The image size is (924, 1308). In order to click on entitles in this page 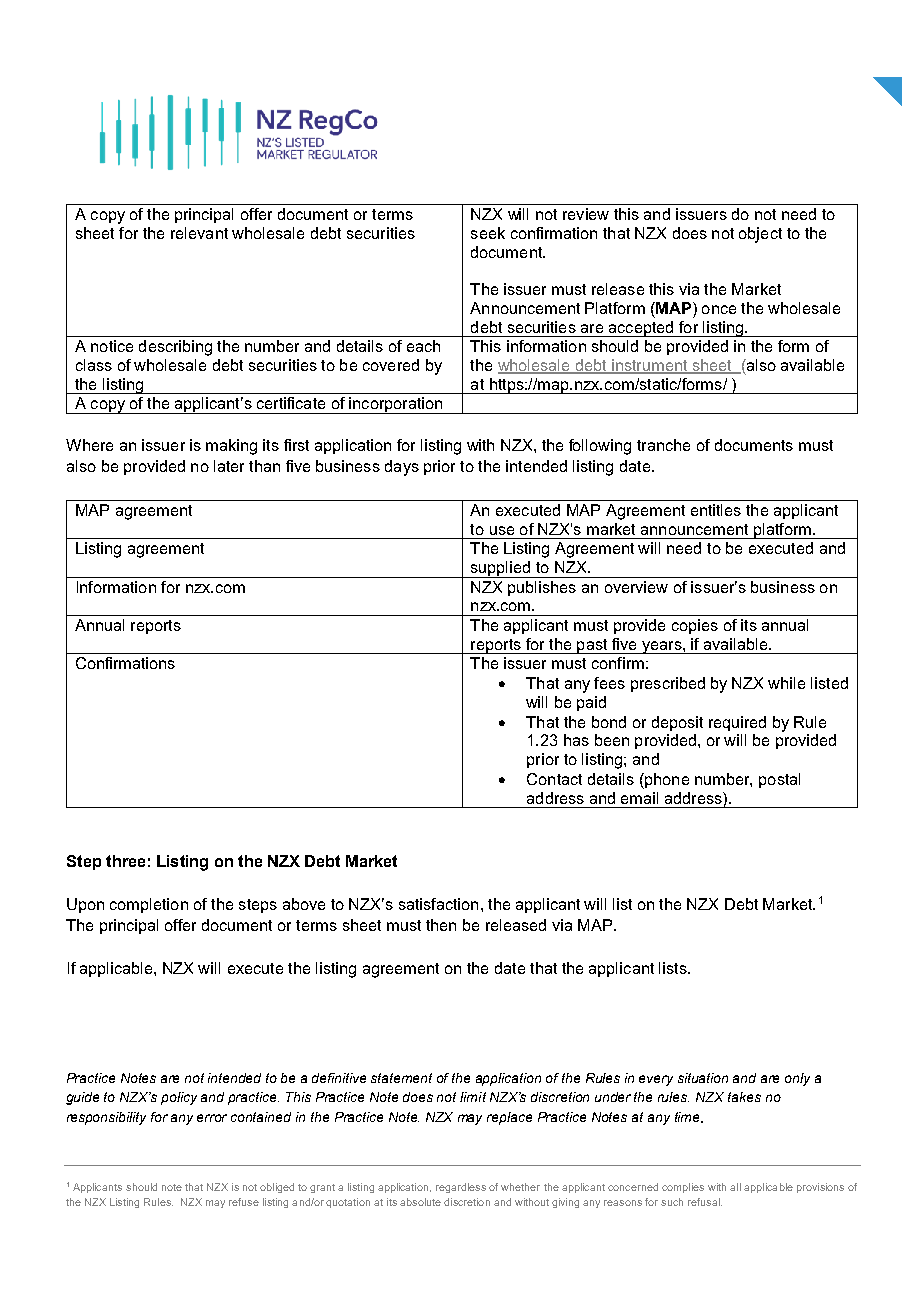, I will do `click(716, 510)`.
